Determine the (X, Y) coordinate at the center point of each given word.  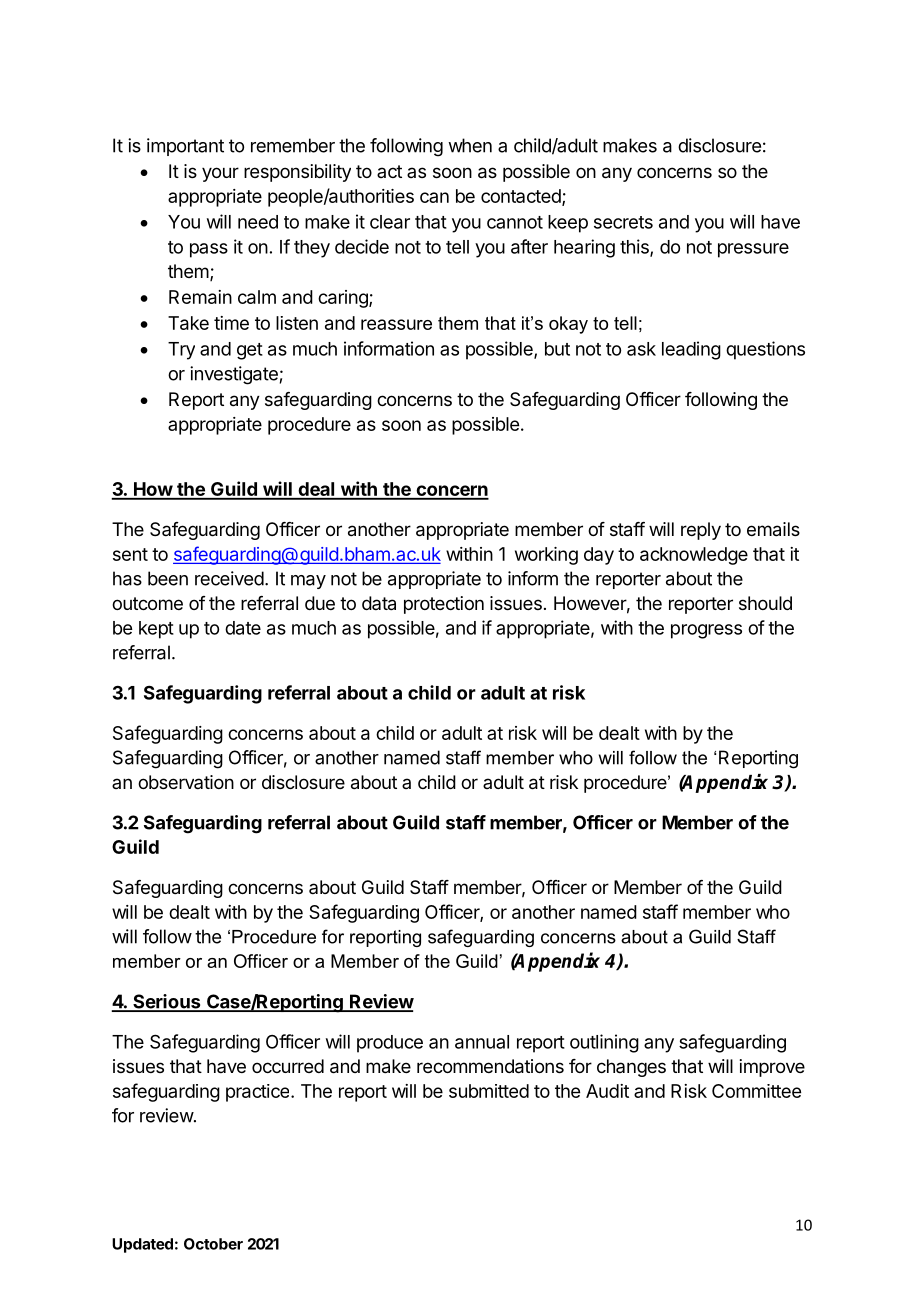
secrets (623, 222)
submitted (489, 1091)
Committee (756, 1091)
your (220, 174)
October (213, 1244)
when (470, 145)
